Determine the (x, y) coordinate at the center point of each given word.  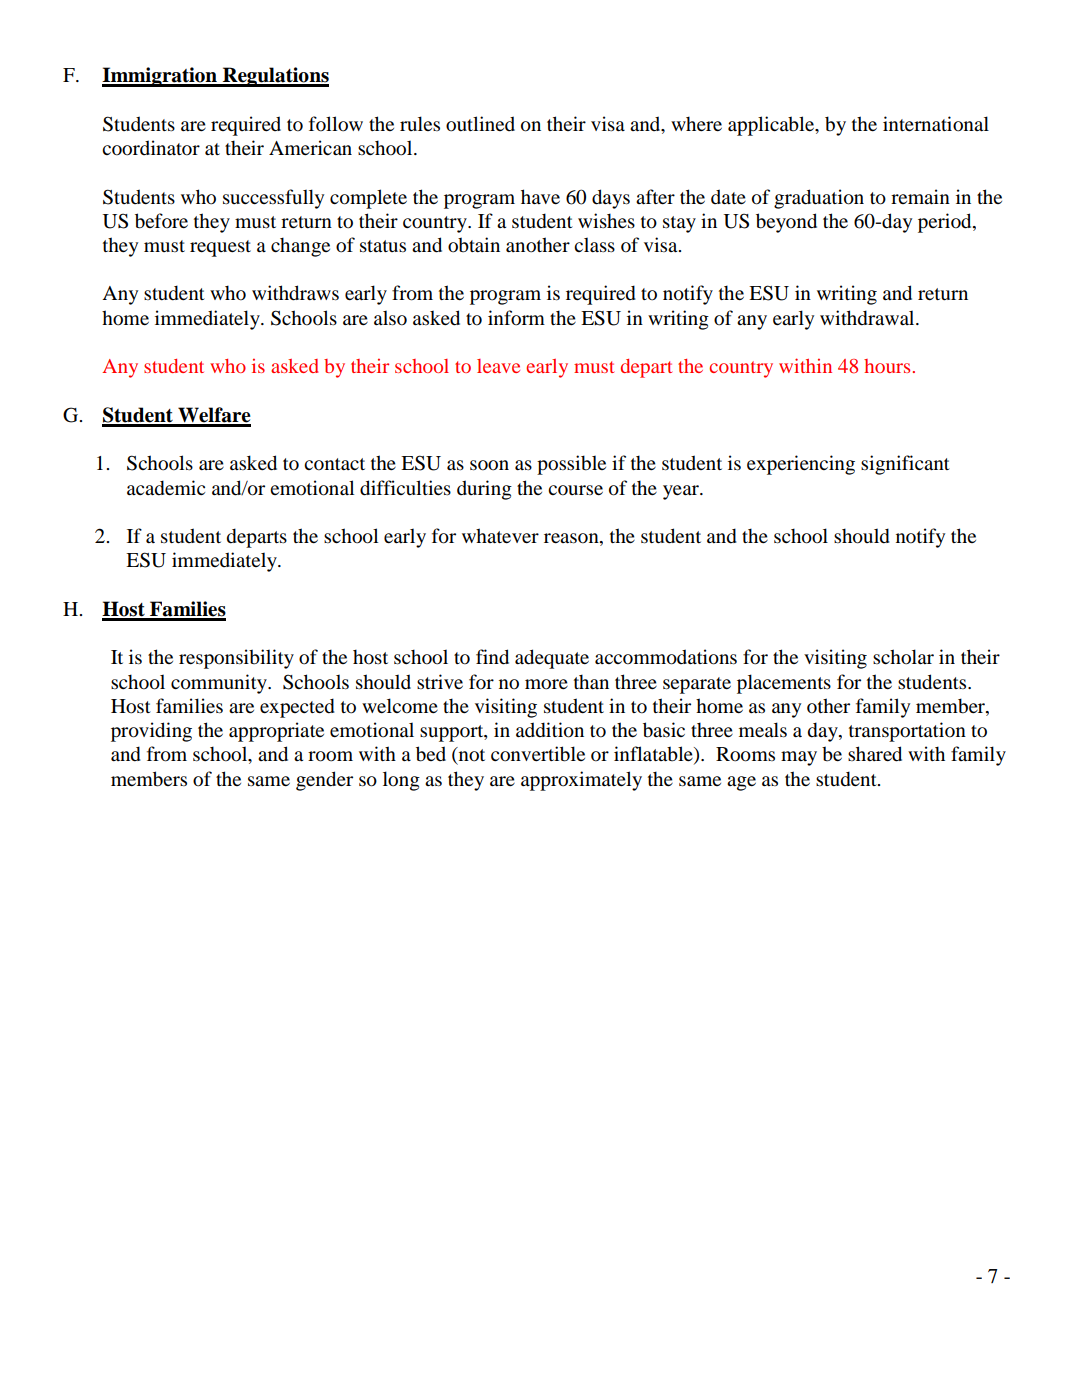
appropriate (276, 732)
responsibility (236, 659)
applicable (772, 126)
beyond (786, 223)
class (594, 244)
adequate (552, 659)
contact (334, 464)
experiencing (801, 465)
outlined (480, 124)
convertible (538, 754)
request (220, 248)
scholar (903, 657)
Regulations (275, 77)
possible (571, 465)
